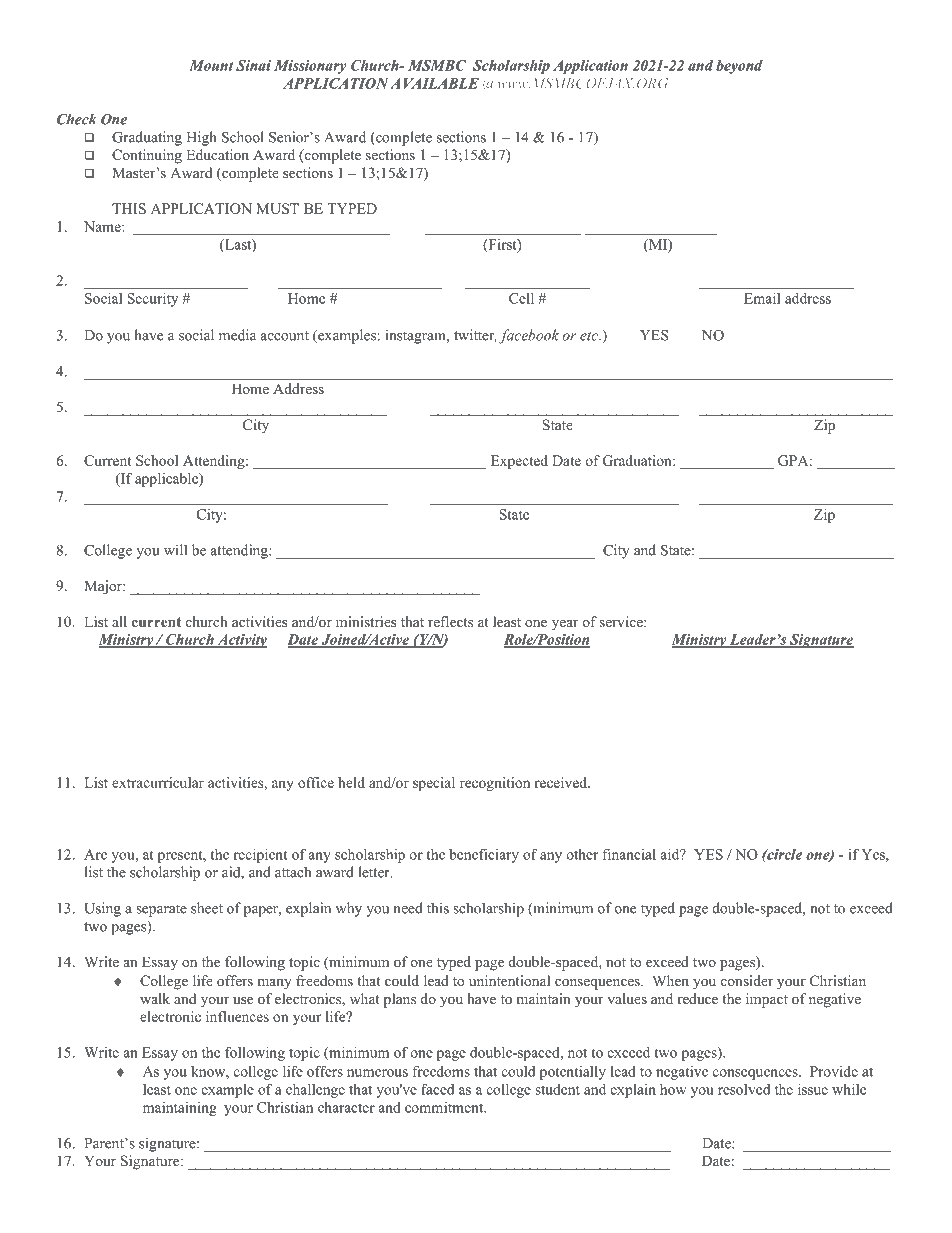 The image size is (952, 1233). I want to click on extracurricular, so click(158, 782).
